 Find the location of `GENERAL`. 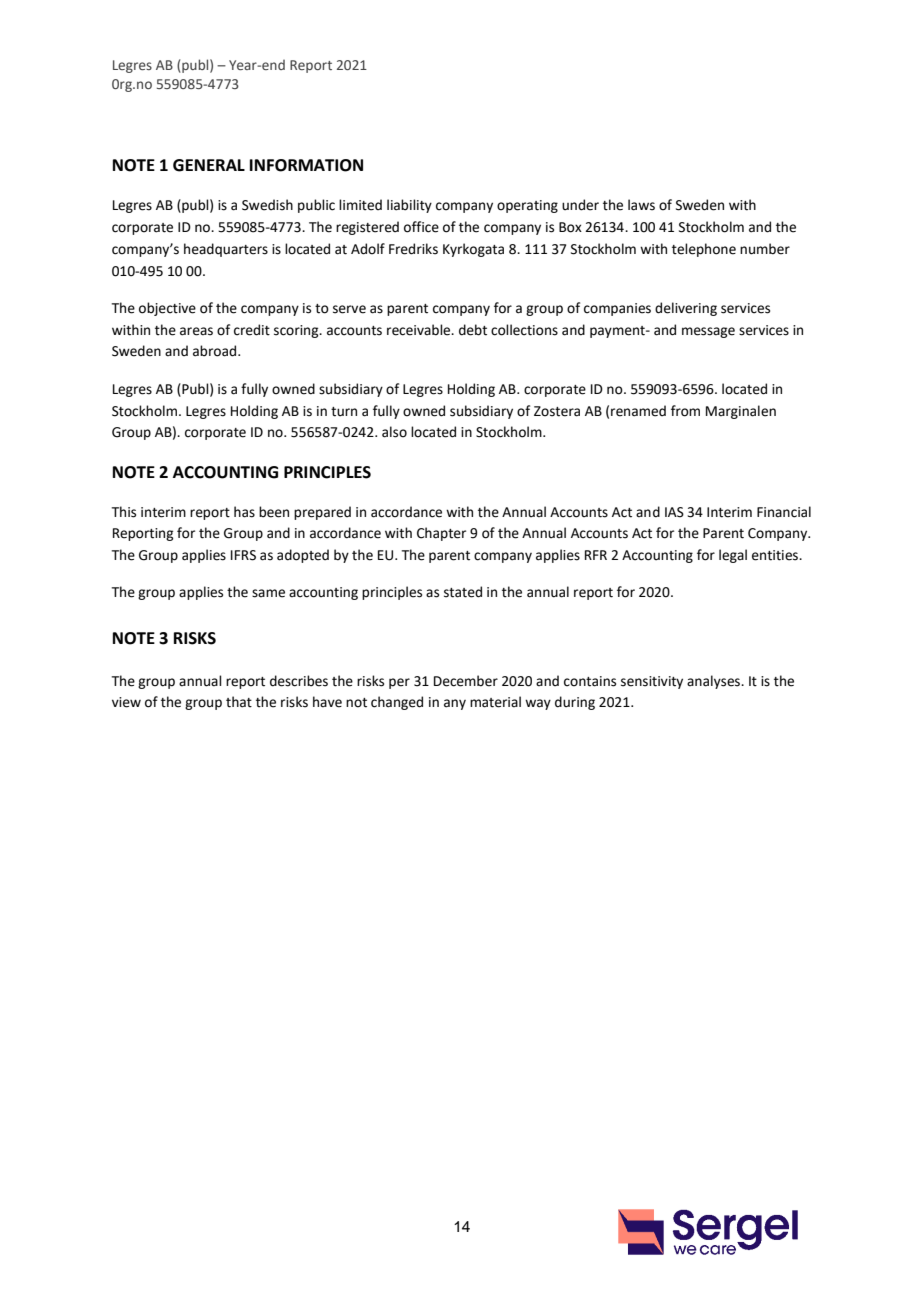

GENERAL is located at coordinates (209, 165).
